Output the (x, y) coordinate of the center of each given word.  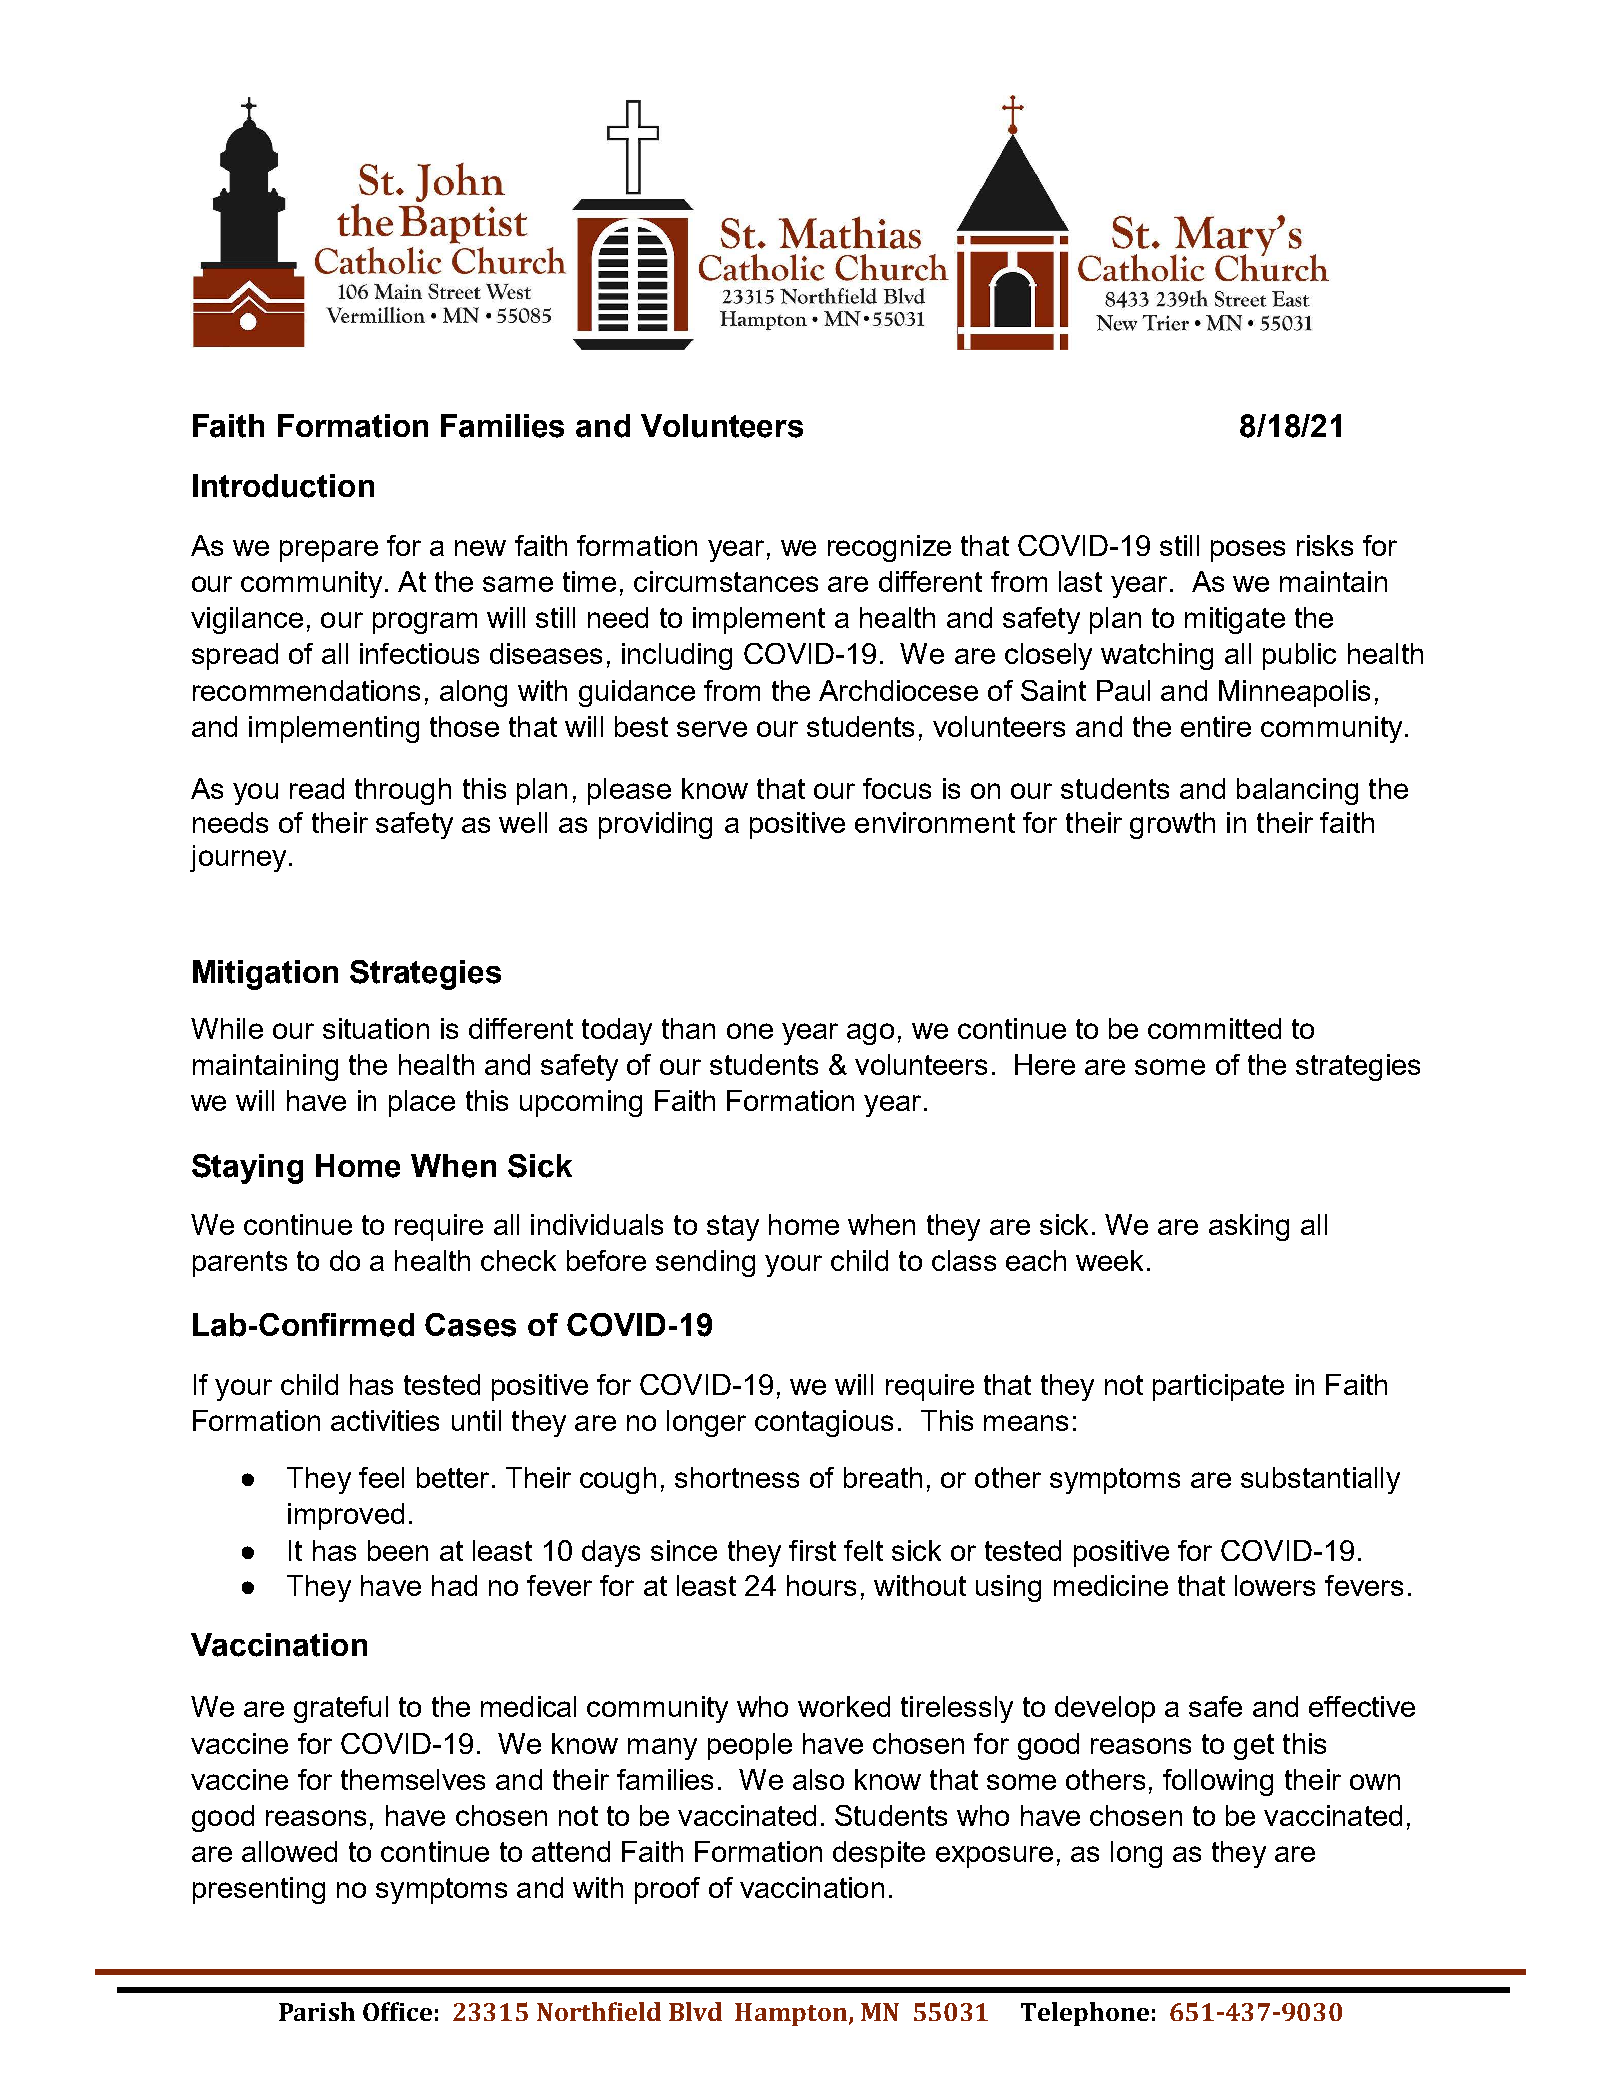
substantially (1320, 1480)
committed (1214, 1028)
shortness (737, 1477)
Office (397, 2011)
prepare (329, 551)
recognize (889, 548)
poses (1248, 551)
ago (870, 1034)
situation (376, 1028)
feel (381, 1477)
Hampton (792, 2014)
